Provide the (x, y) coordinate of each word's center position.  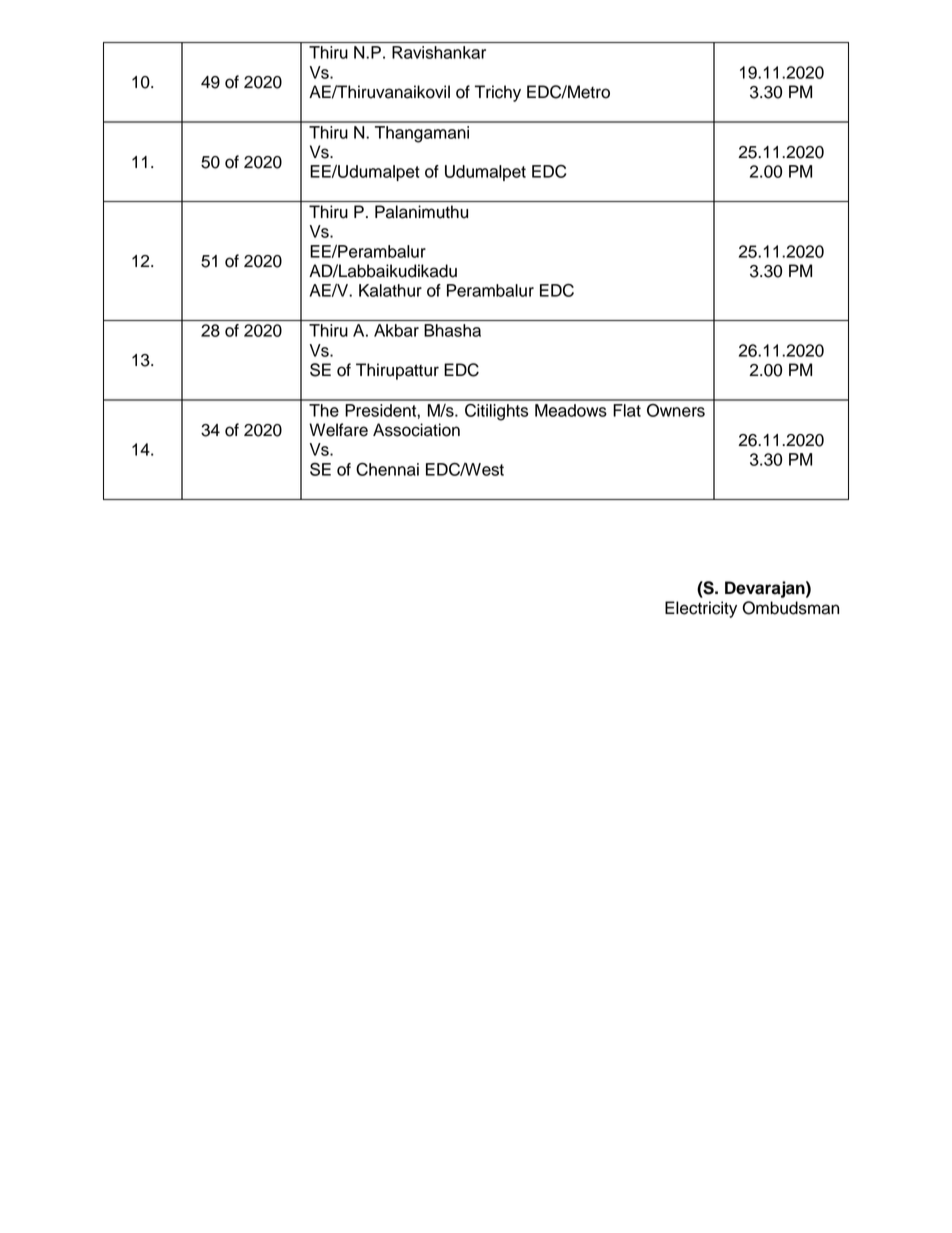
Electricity (701, 609)
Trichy (498, 93)
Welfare (338, 430)
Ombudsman (790, 608)
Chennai (387, 469)
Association (416, 430)
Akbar (396, 330)
